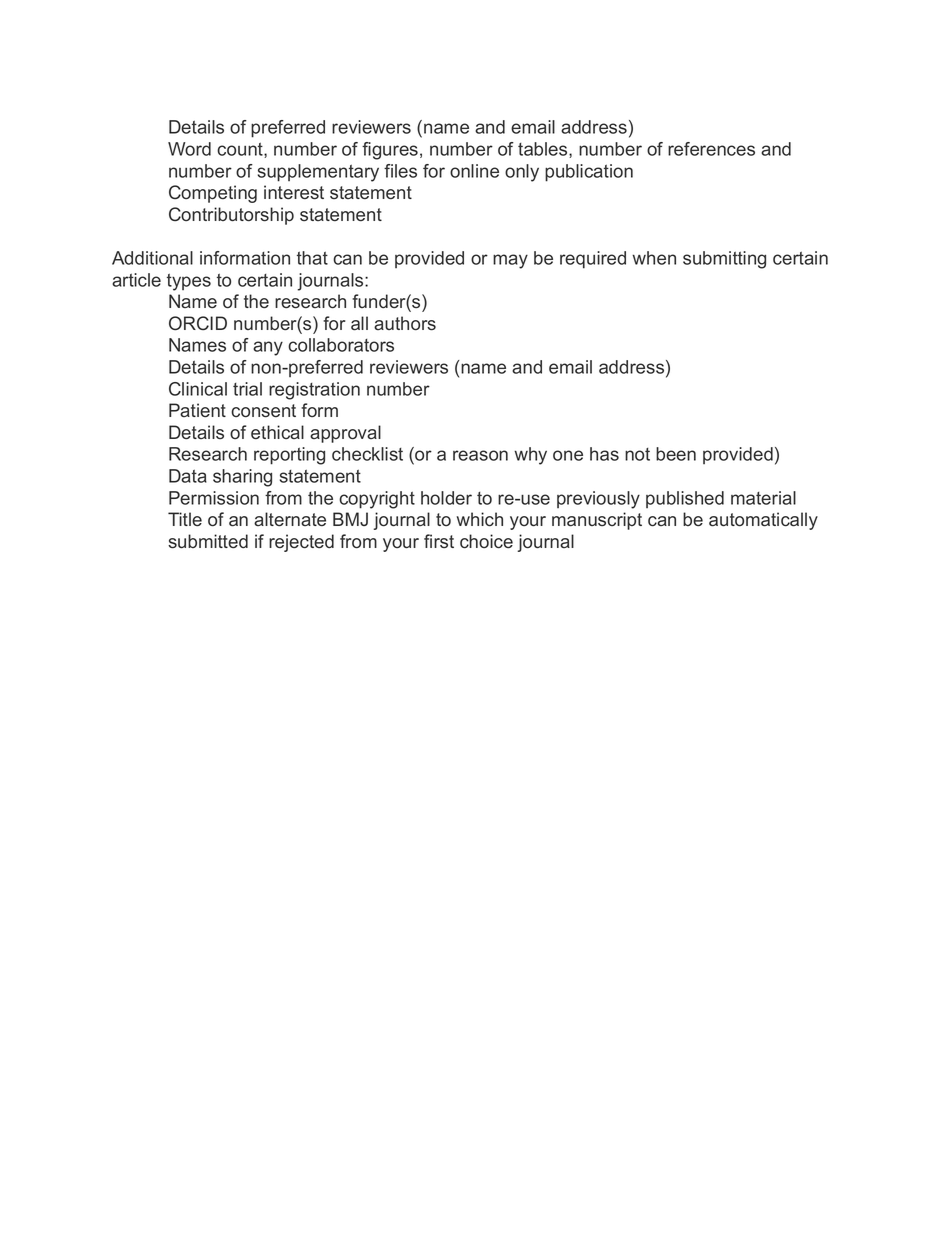 This image has height=1233, width=952. I want to click on ethical, so click(277, 432).
